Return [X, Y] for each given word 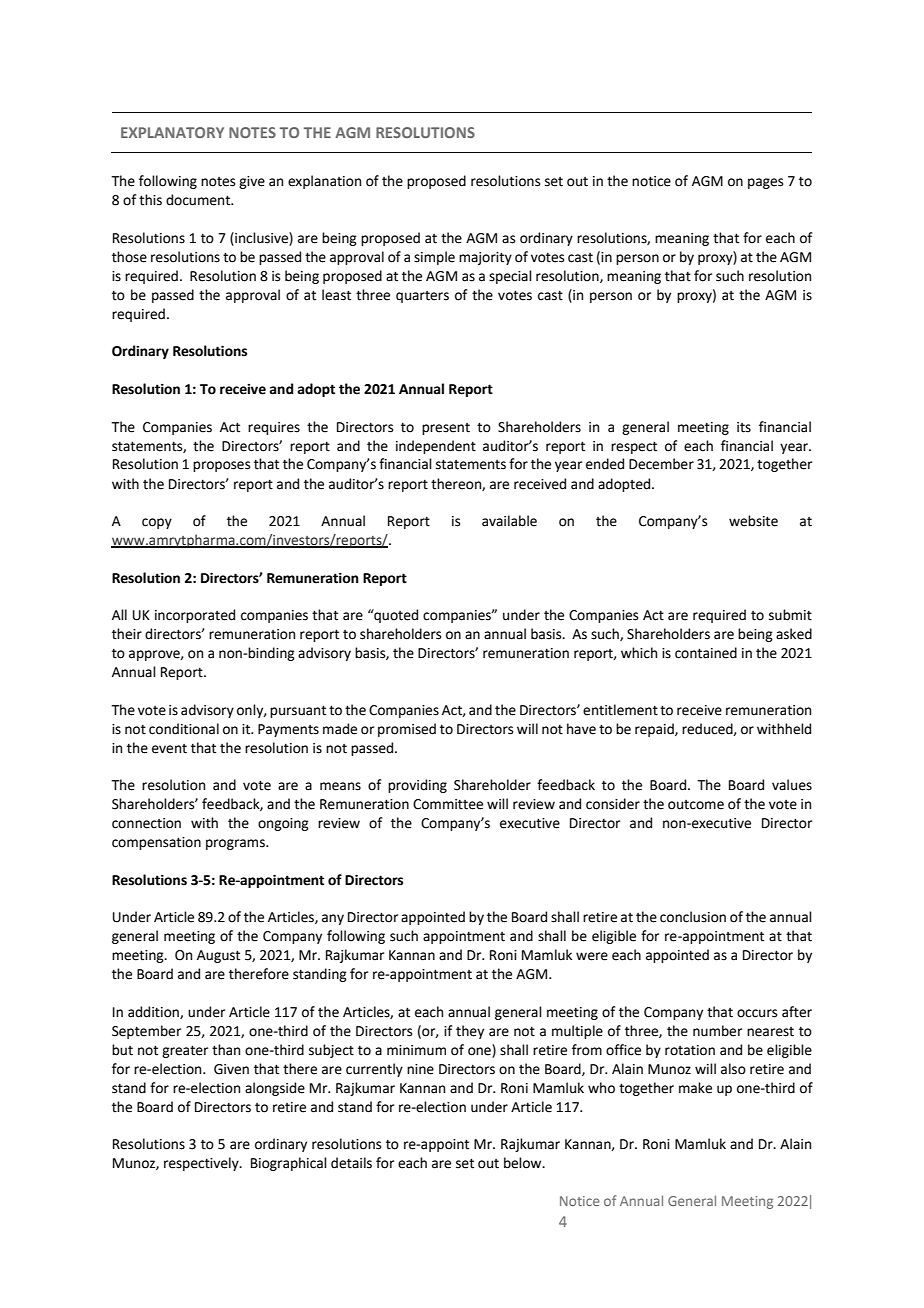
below [524, 1163]
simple [434, 258]
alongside [275, 1089]
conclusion [693, 917]
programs [236, 844]
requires [274, 428]
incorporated [195, 616]
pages [765, 183]
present [446, 429]
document [199, 200]
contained [706, 653]
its [744, 427]
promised [407, 730]
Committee [448, 804]
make [695, 1088]
